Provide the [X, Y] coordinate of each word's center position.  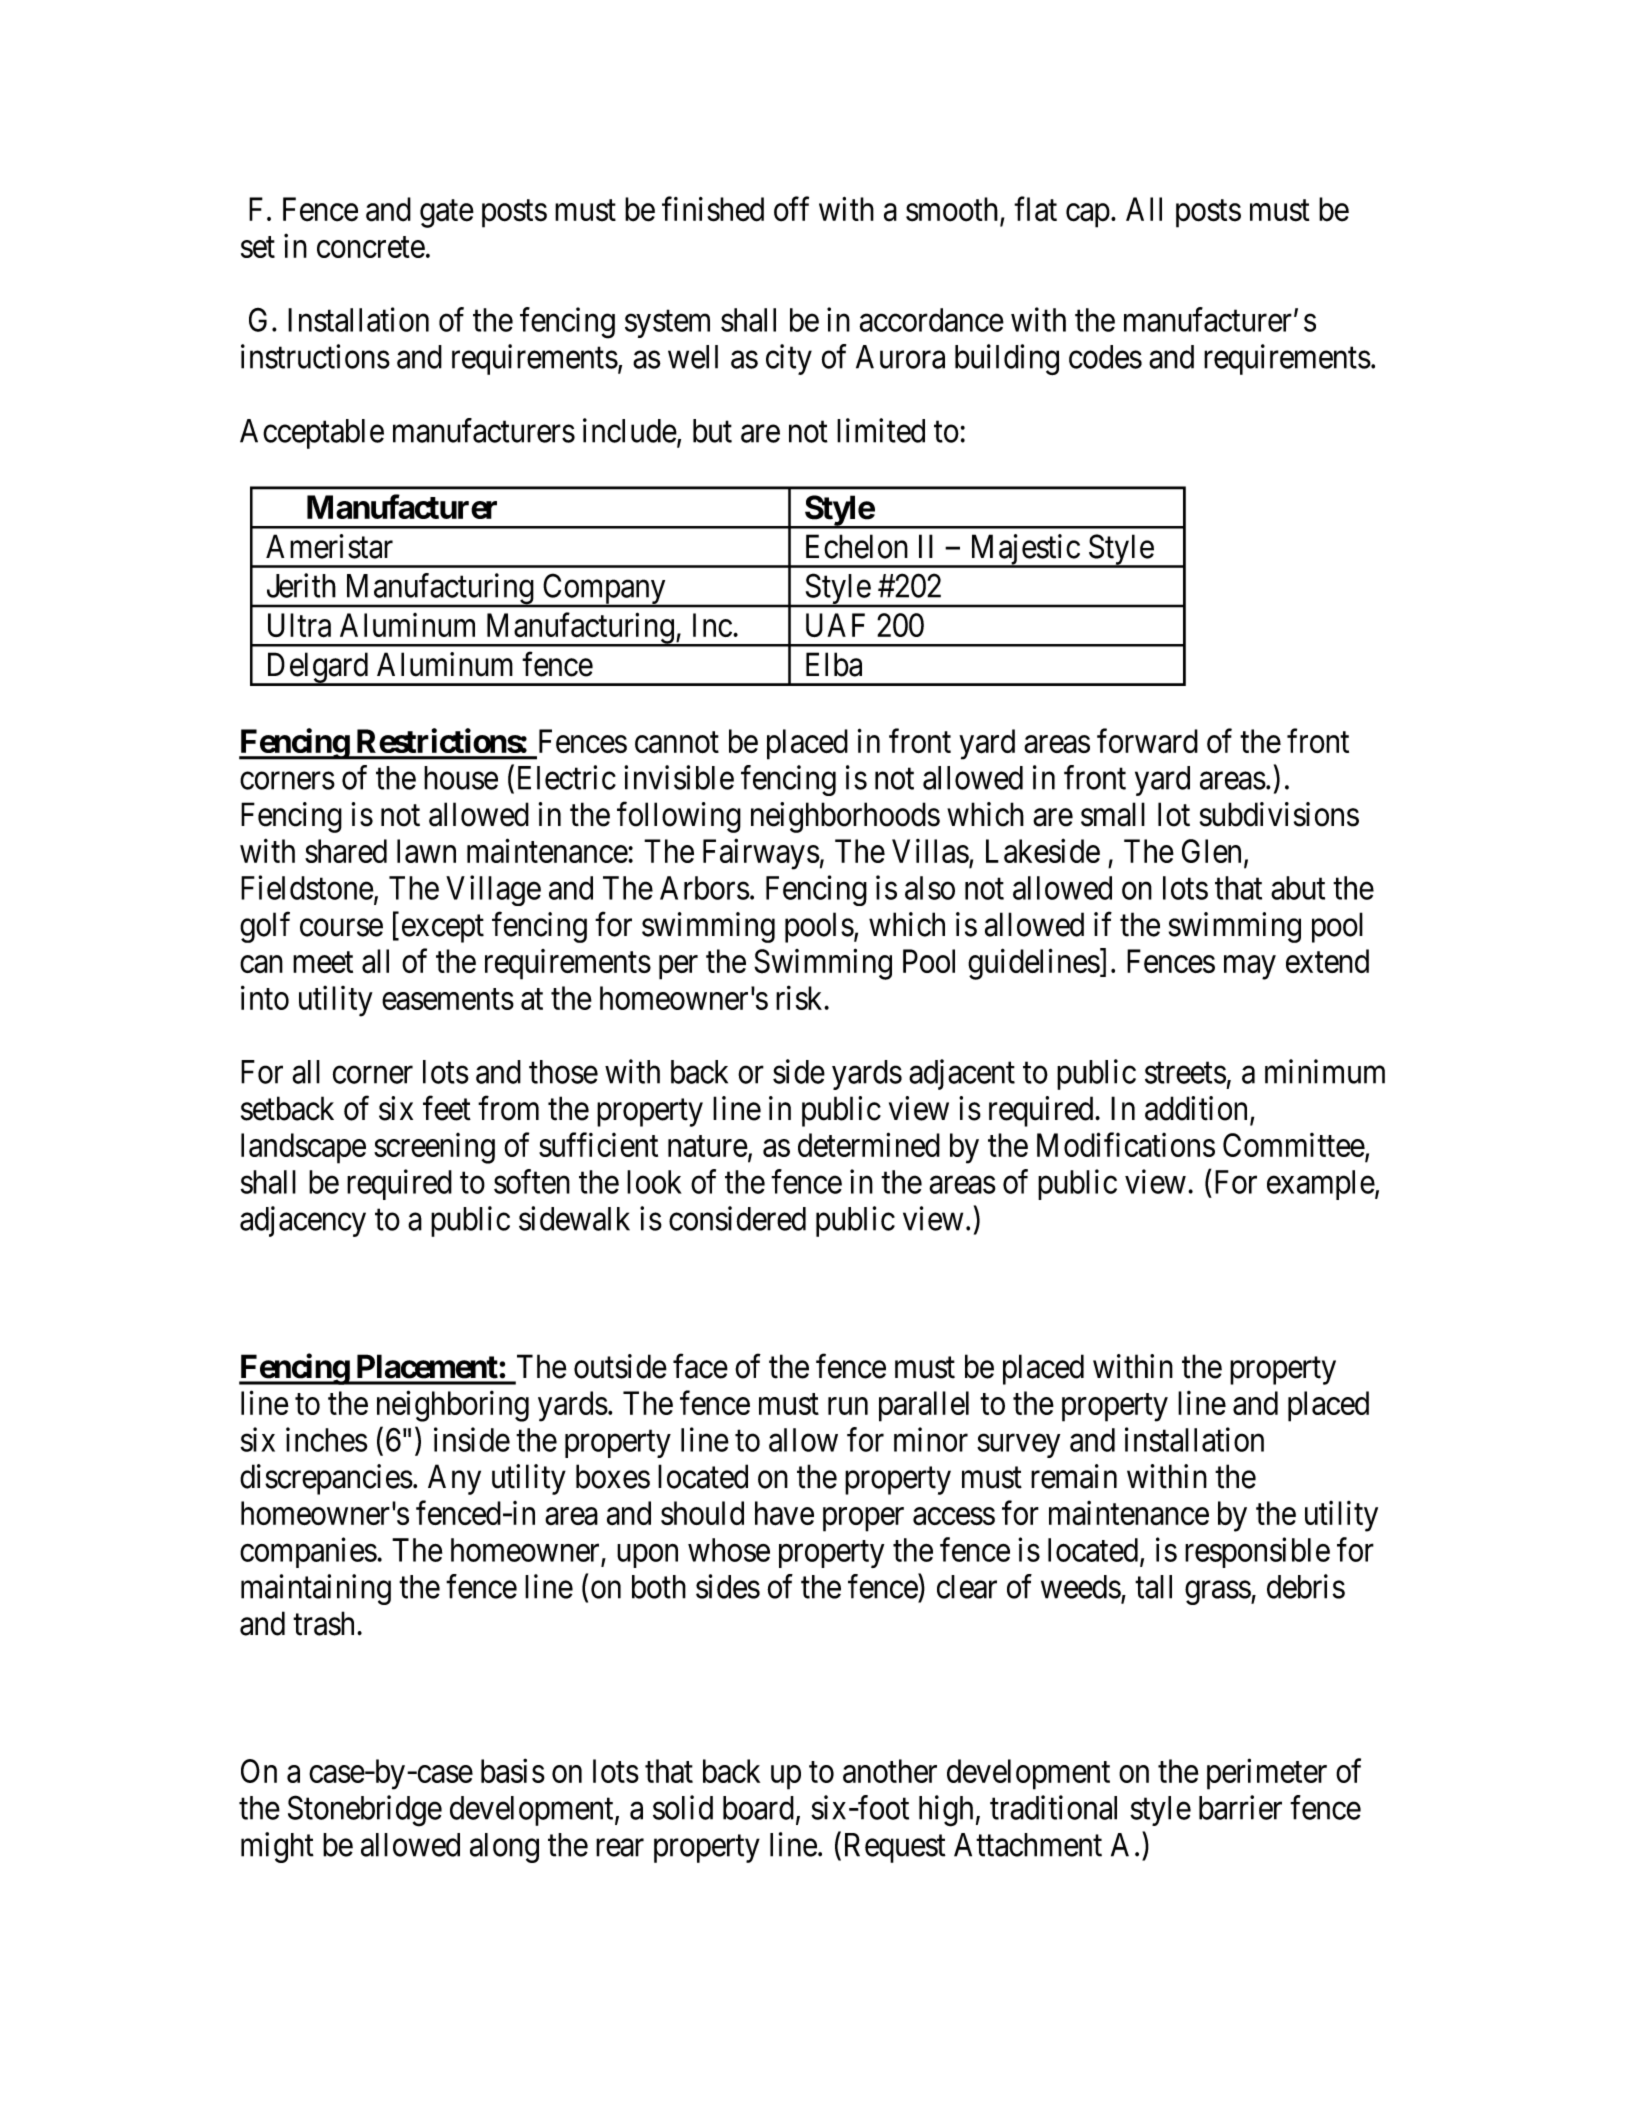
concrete [371, 247]
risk [800, 997]
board [758, 1808]
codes [1105, 357]
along [504, 1848]
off [791, 209]
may [1250, 968]
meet [323, 962]
